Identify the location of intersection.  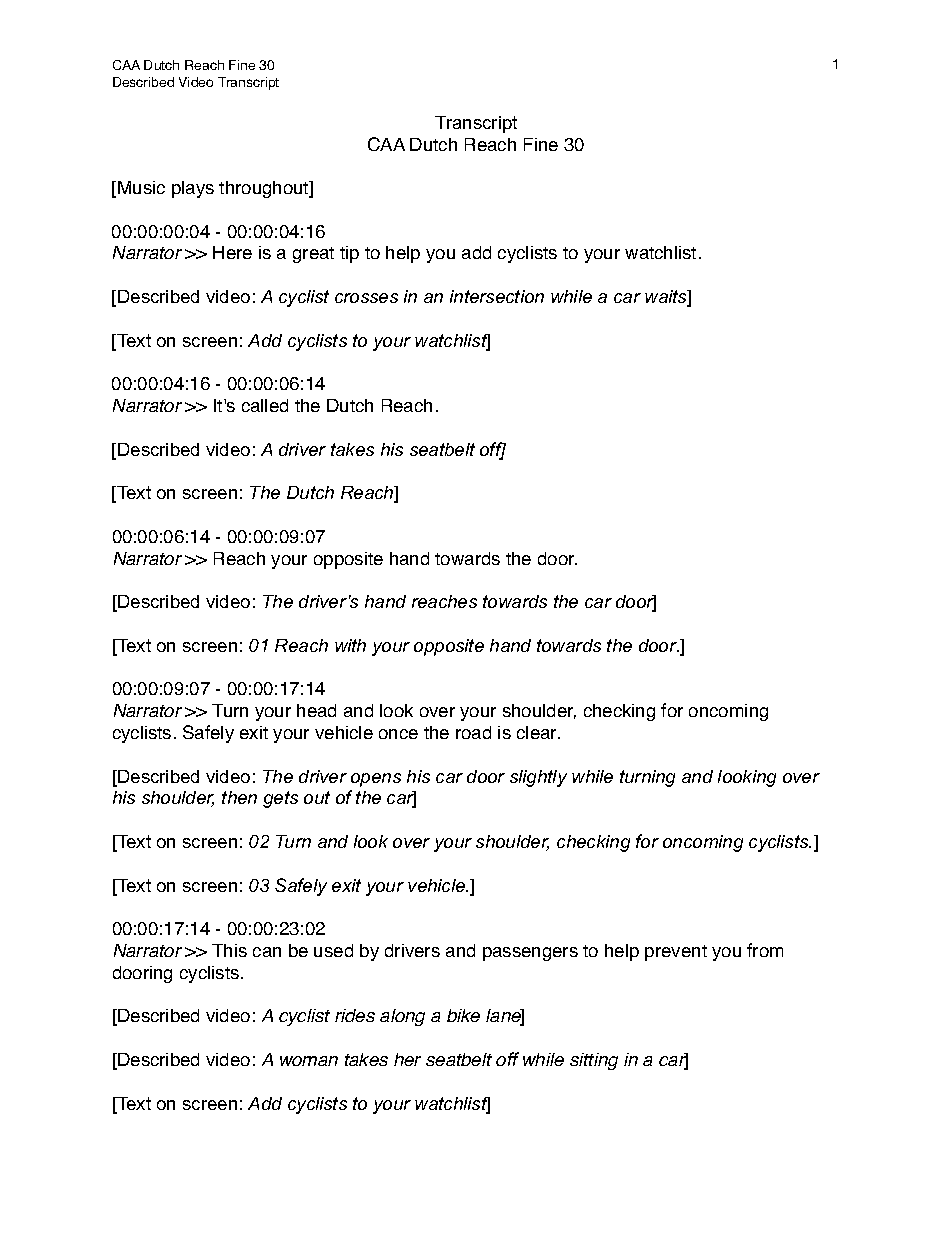
(497, 296).
